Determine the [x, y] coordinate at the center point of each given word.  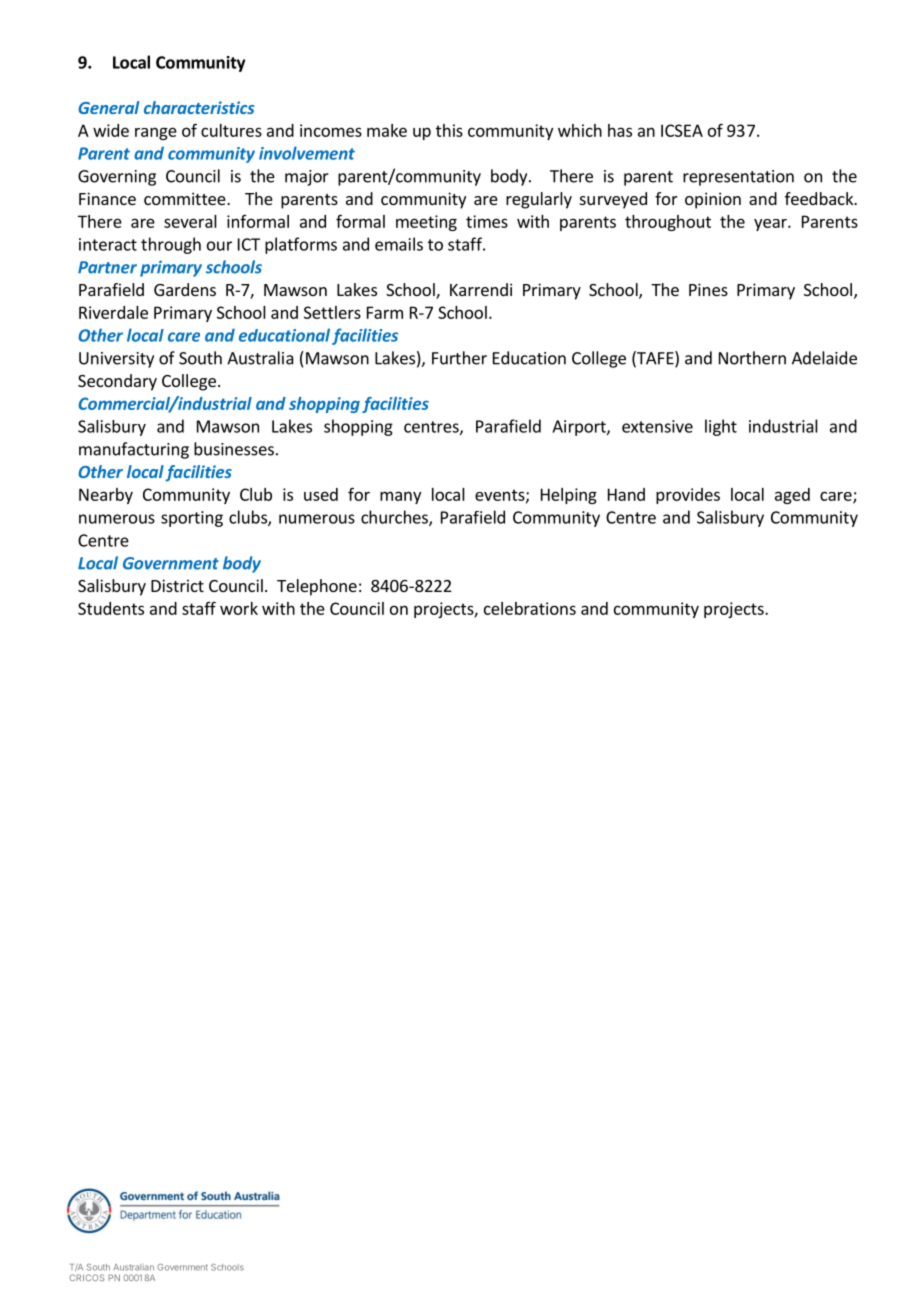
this [449, 130]
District [177, 585]
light [721, 427]
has [620, 130]
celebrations [530, 608]
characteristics [199, 107]
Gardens [185, 289]
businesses [234, 449]
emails [399, 244]
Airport [580, 428]
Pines [708, 289]
